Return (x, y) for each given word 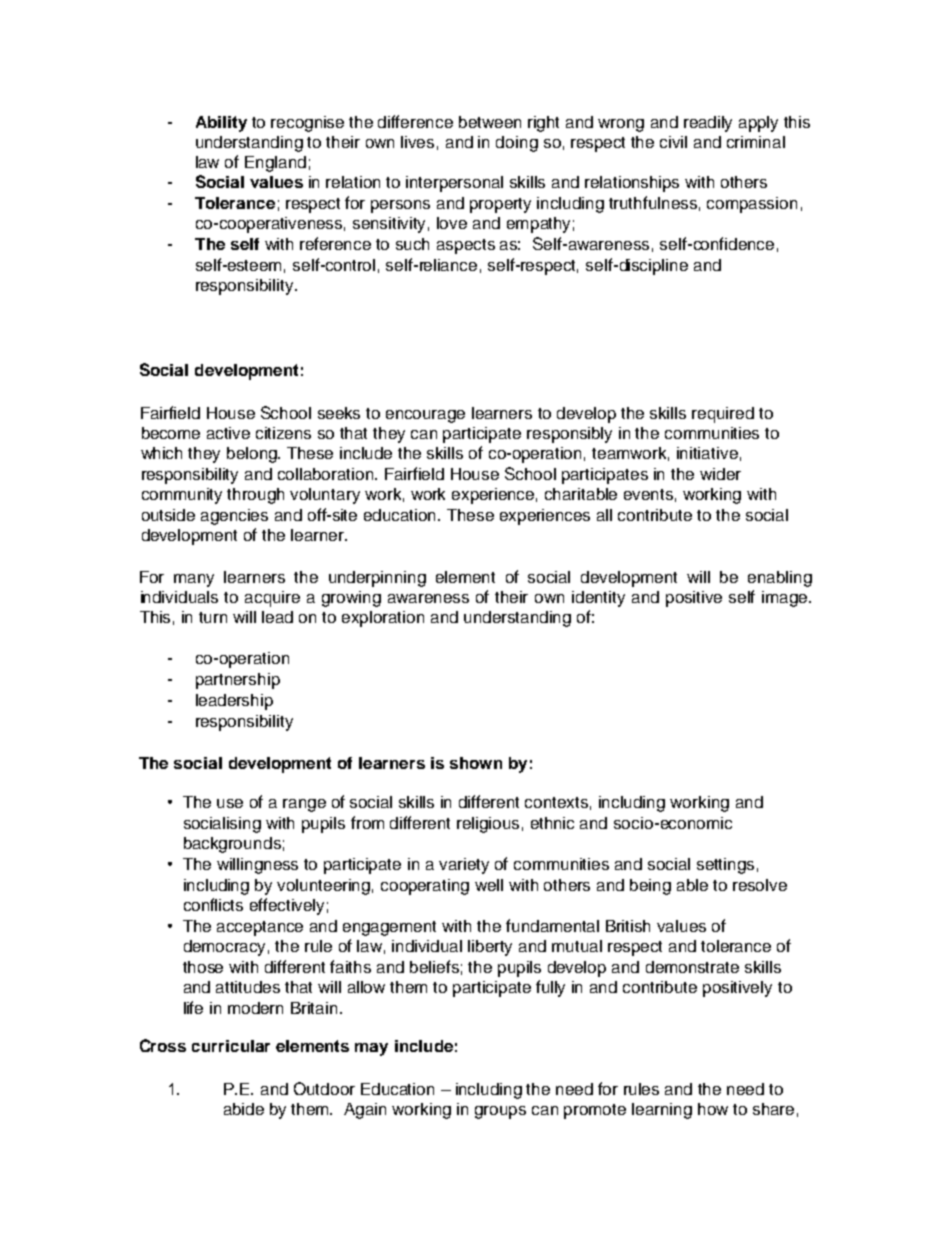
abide (244, 1109)
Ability (221, 124)
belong (253, 455)
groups (500, 1112)
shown (476, 763)
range (304, 805)
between (490, 122)
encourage (425, 416)
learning (662, 1111)
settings (725, 866)
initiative (707, 453)
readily (708, 124)
